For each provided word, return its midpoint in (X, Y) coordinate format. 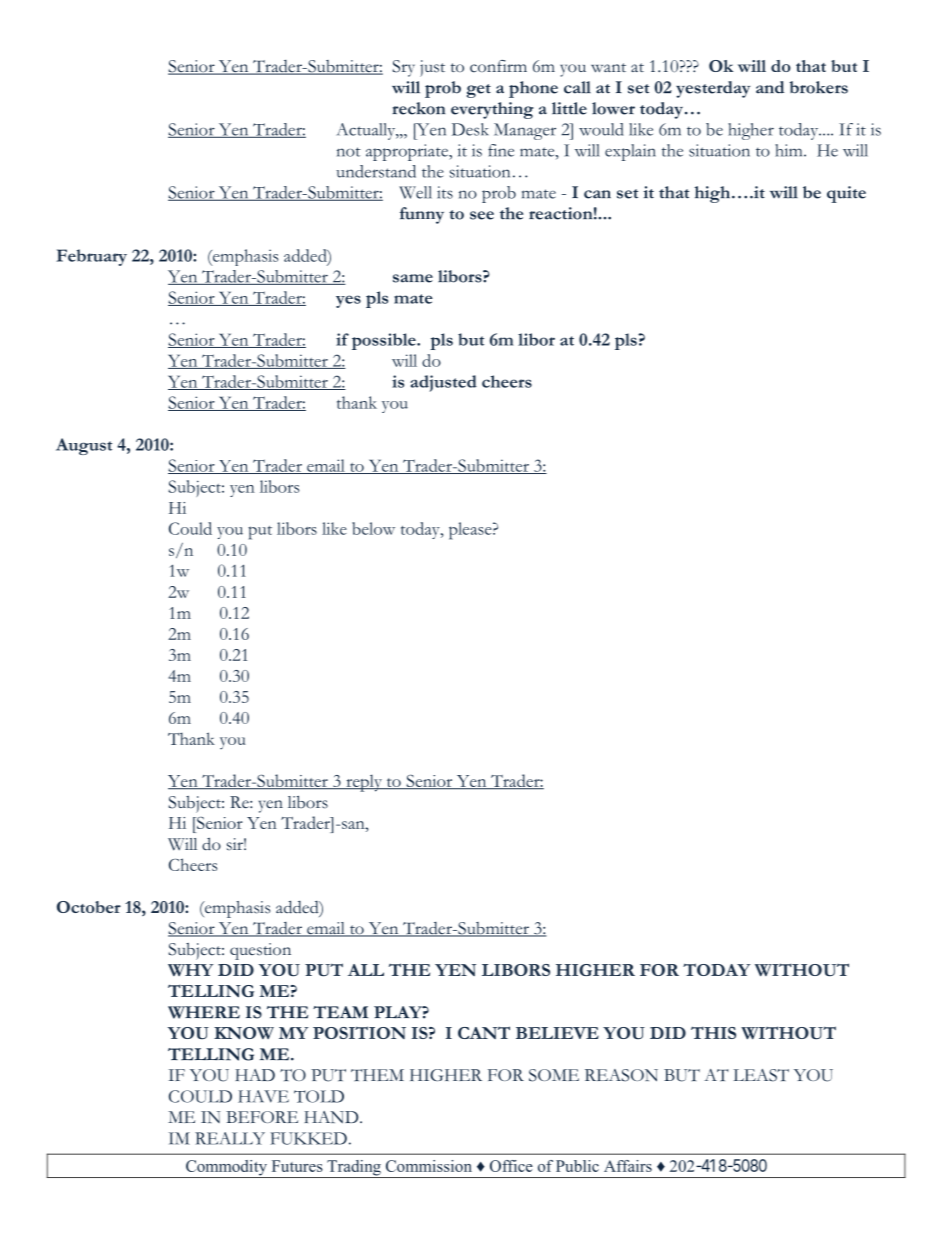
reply (364, 783)
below (373, 528)
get (479, 91)
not (349, 152)
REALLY (230, 1138)
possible (385, 341)
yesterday (713, 89)
